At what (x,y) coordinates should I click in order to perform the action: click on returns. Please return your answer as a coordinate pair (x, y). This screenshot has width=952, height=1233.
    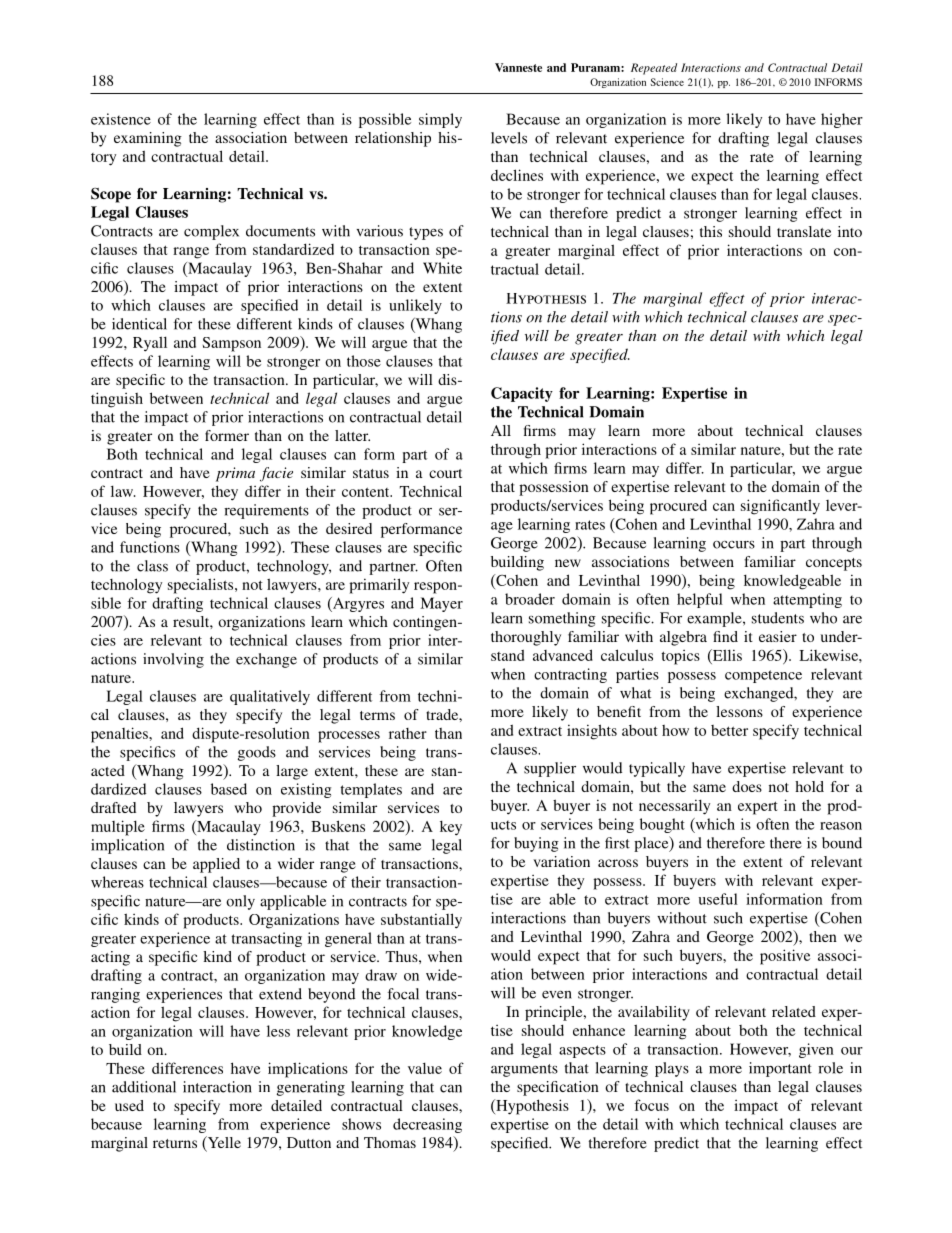
    Looking at the image, I should click on (175, 1143).
